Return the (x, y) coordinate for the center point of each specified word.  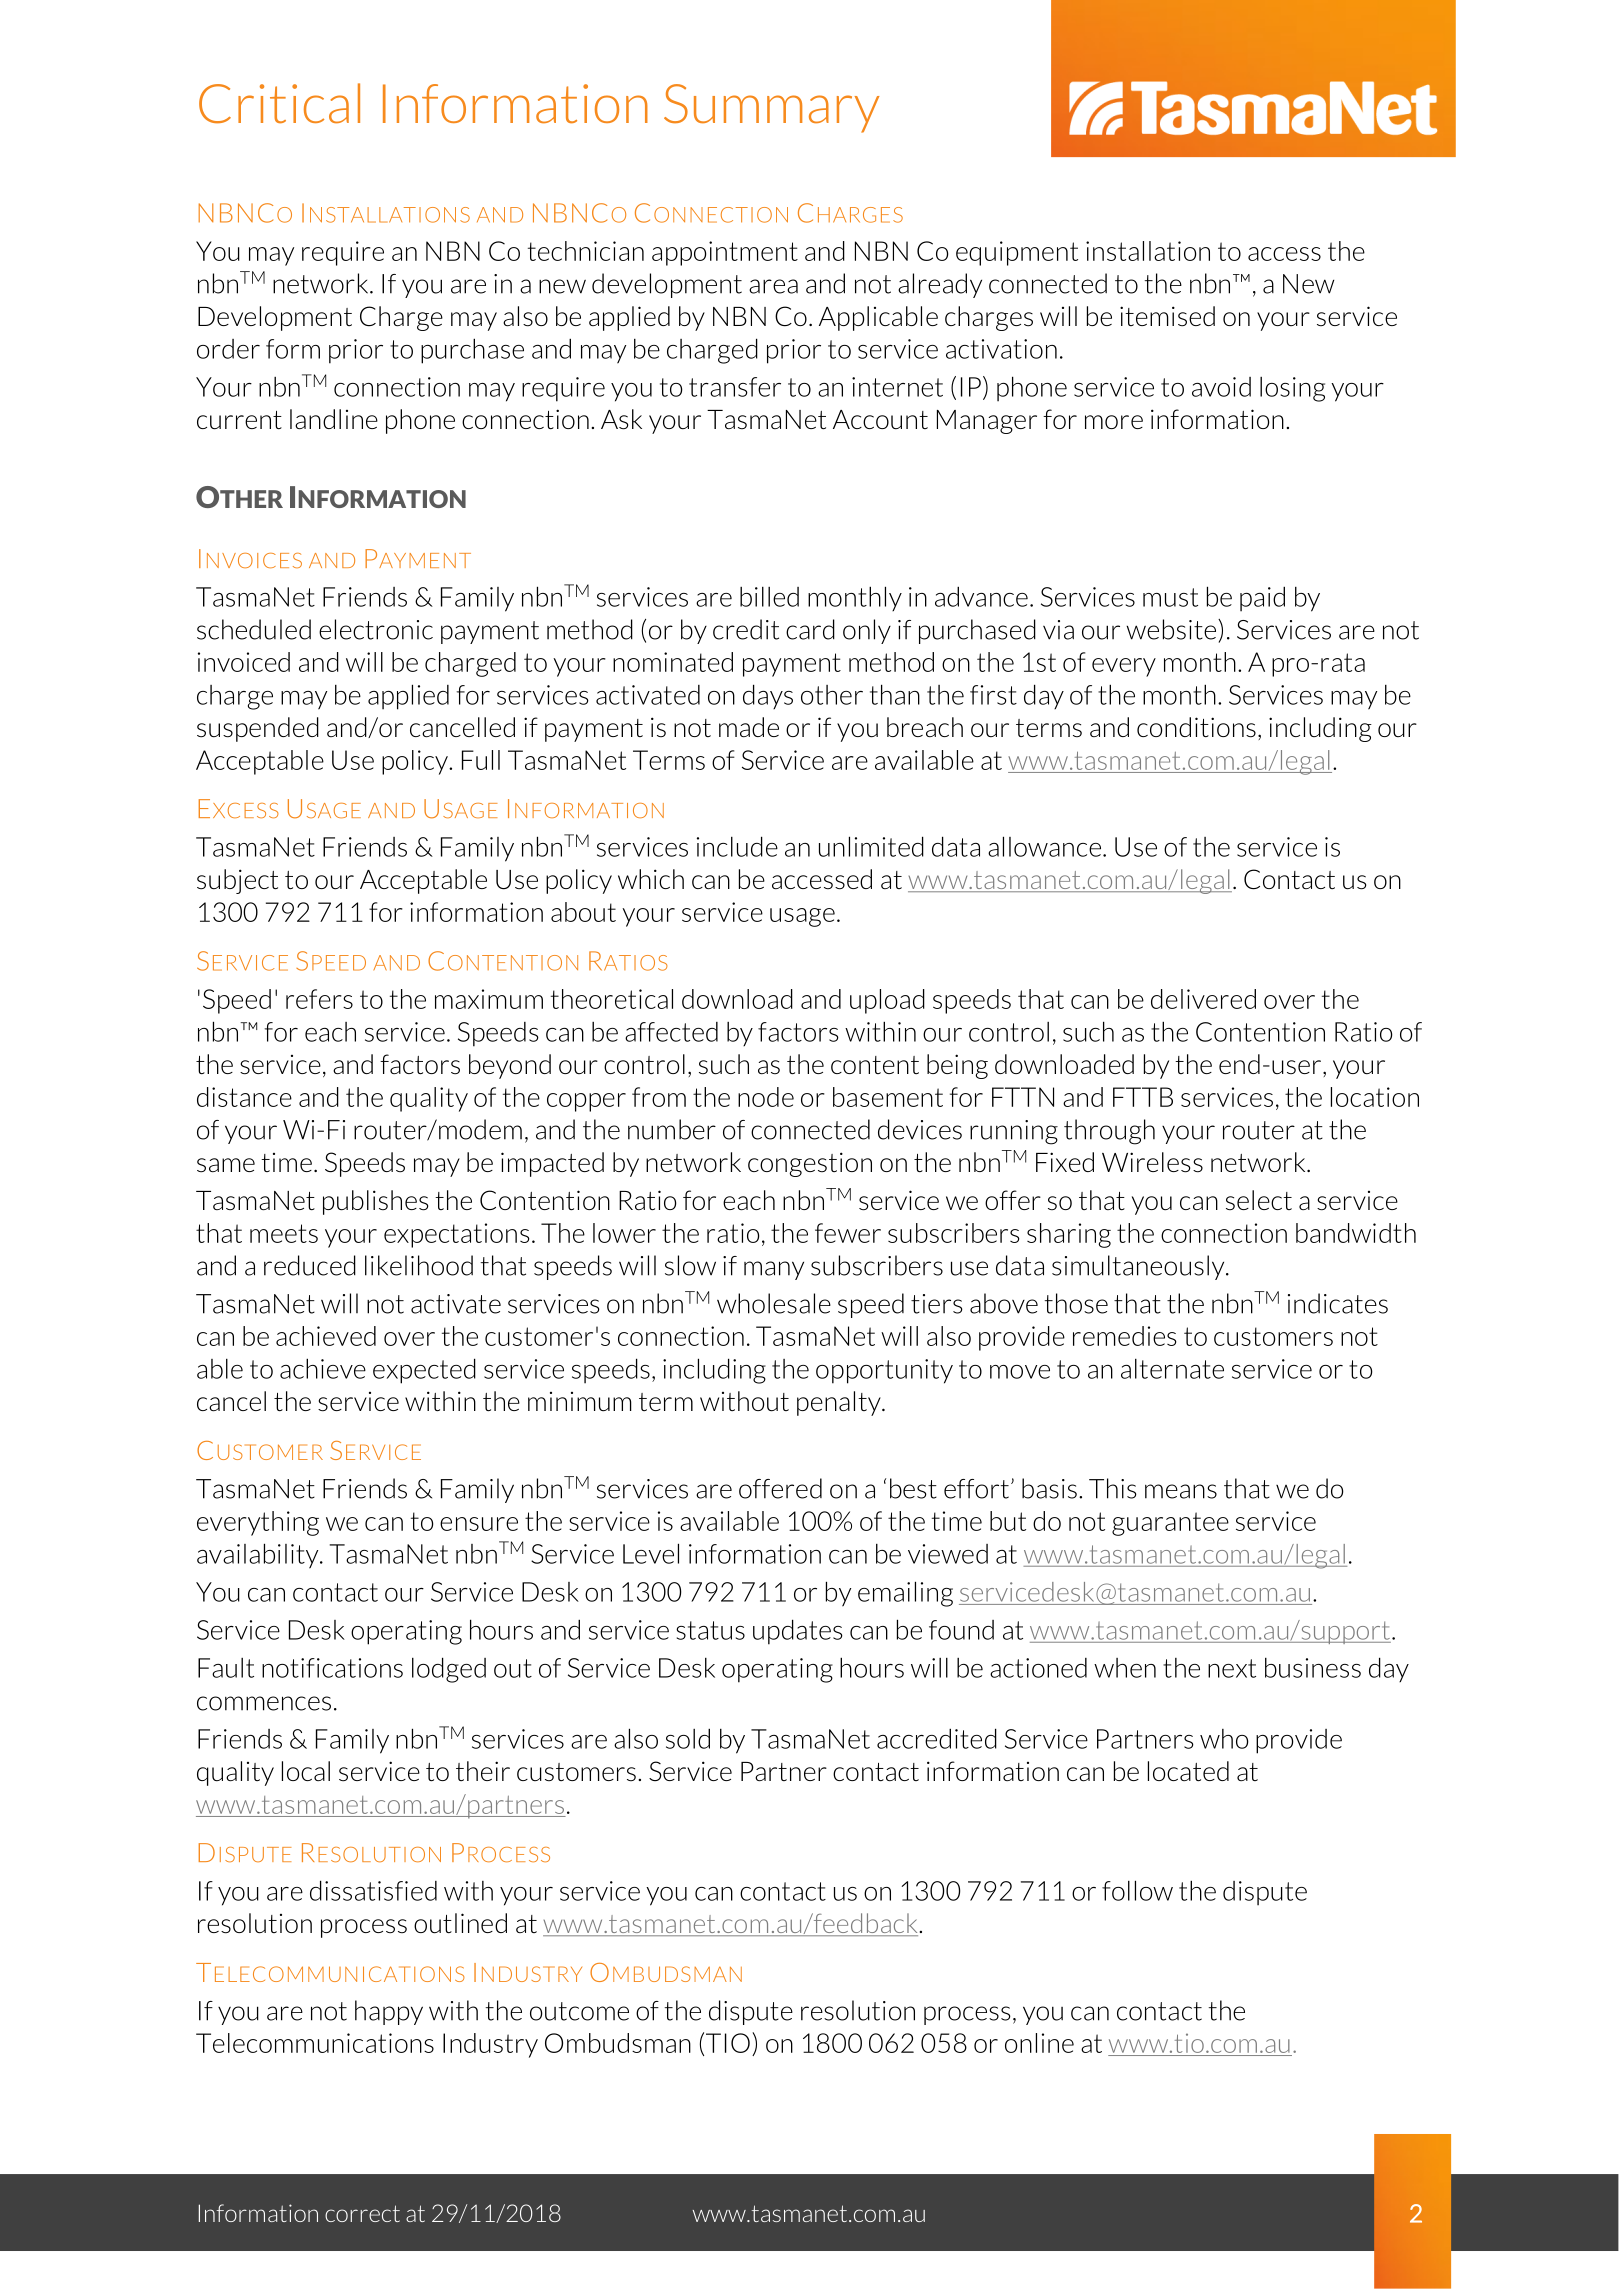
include (737, 846)
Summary (771, 108)
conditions (1196, 727)
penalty (840, 1403)
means (1181, 1491)
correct (362, 2213)
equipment (1017, 253)
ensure (479, 1524)
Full (481, 760)
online (1039, 2043)
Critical (279, 103)
